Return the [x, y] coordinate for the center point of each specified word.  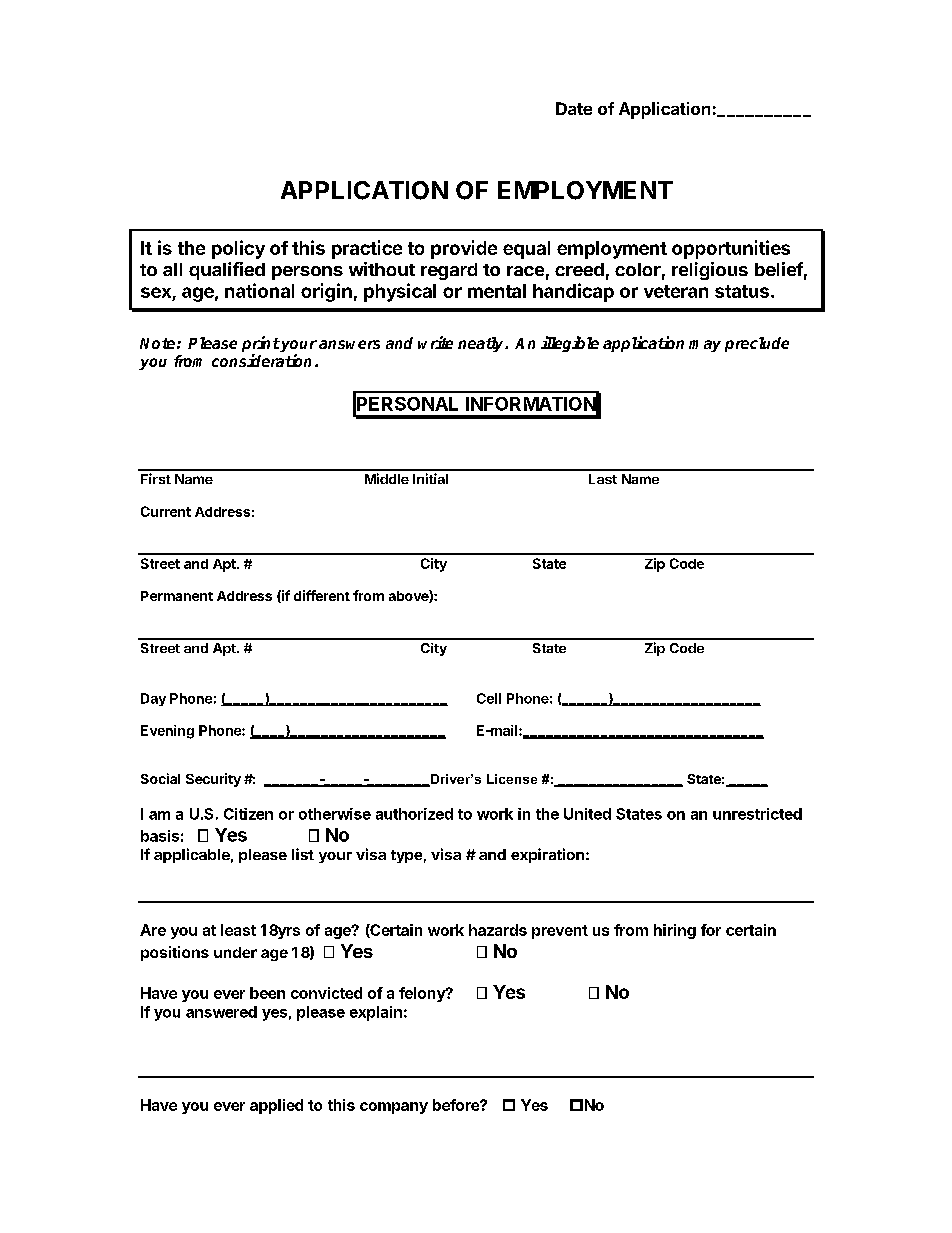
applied [276, 1106]
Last [603, 479]
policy [238, 249]
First [156, 478]
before [457, 1105]
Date [574, 108]
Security [213, 780]
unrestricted [757, 814]
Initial [430, 478]
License [512, 779]
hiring [675, 931]
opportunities [731, 249]
